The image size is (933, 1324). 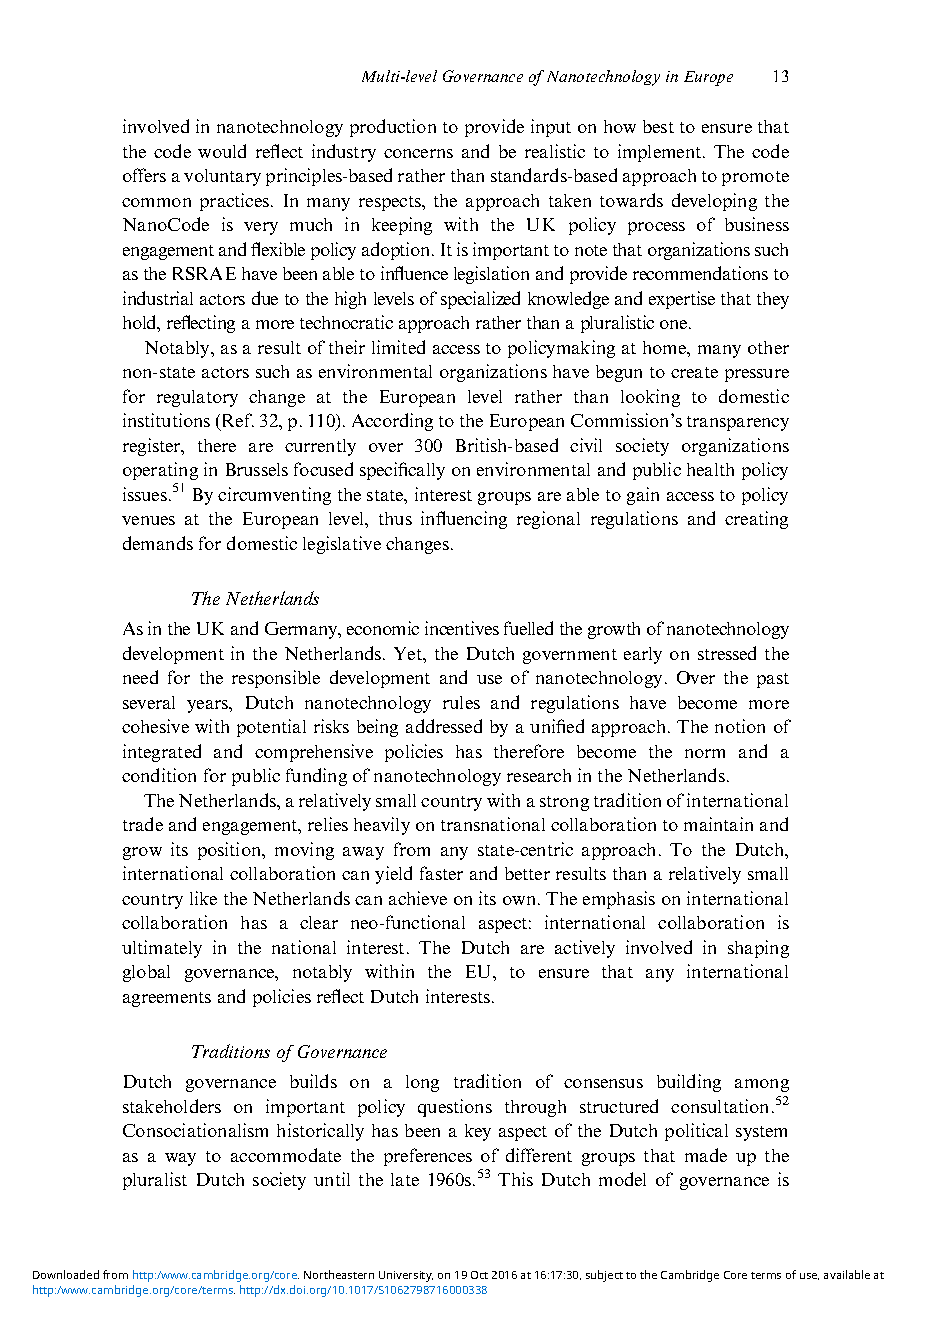 I want to click on Downloaded, so click(x=66, y=1274).
